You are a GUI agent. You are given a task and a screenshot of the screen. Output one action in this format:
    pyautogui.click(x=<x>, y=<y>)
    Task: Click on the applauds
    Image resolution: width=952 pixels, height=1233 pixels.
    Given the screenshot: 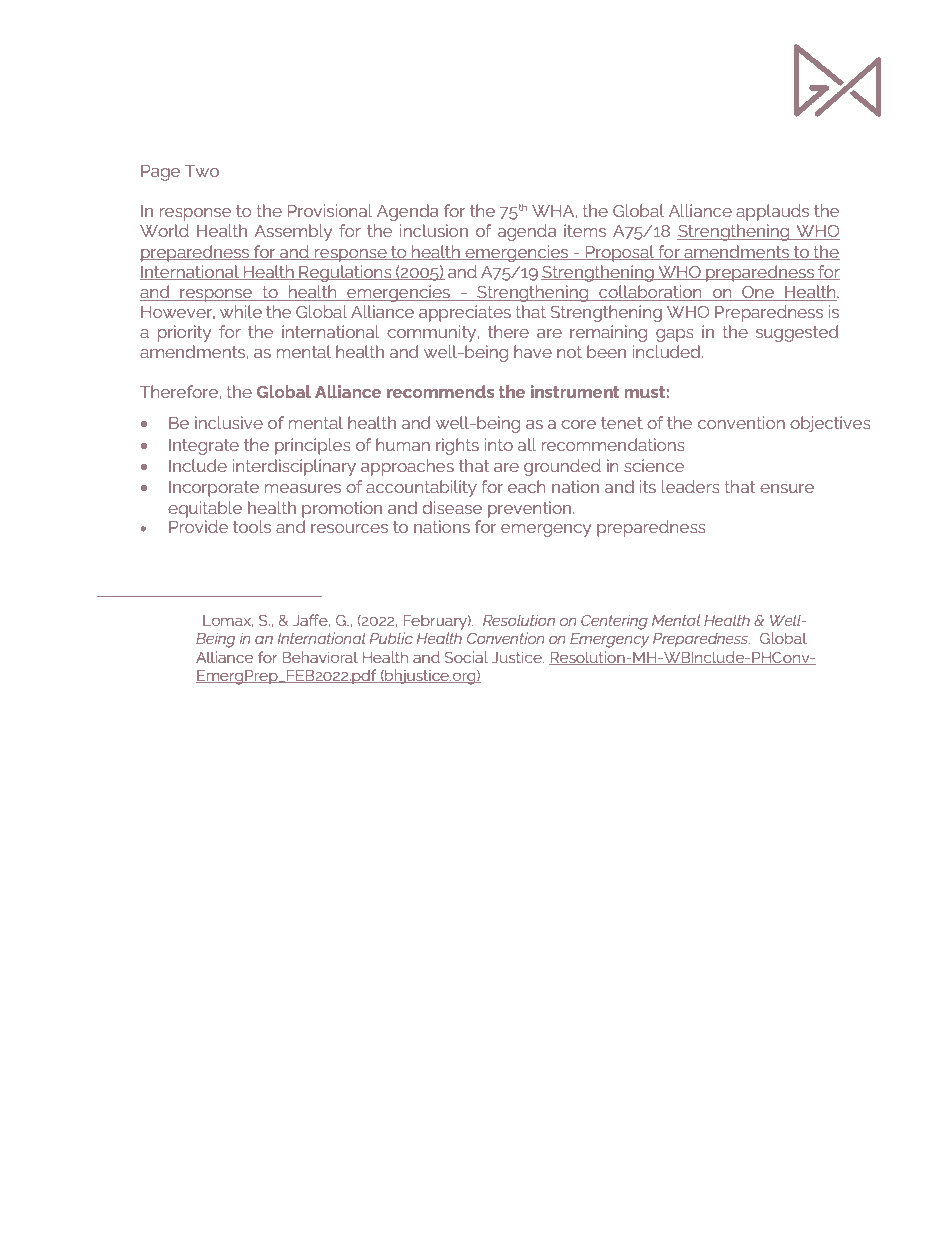 What is the action you would take?
    pyautogui.click(x=772, y=212)
